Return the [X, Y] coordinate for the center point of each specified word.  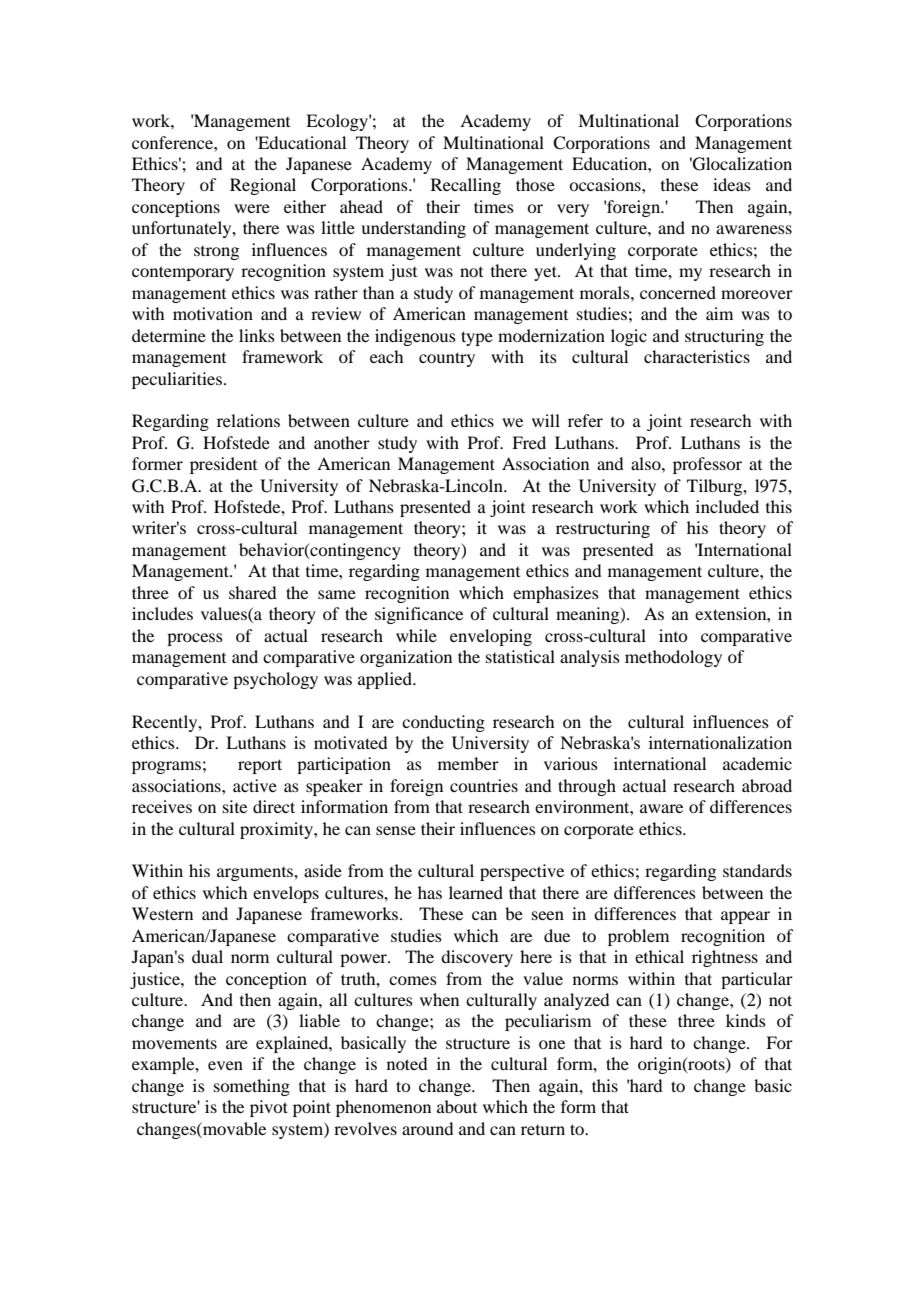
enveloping [491, 637]
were [252, 208]
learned [476, 892]
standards [757, 870]
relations [248, 420]
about [457, 1106]
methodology [673, 658]
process [195, 639]
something [252, 1087]
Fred [529, 442]
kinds [746, 1020]
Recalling [466, 186]
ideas [732, 184]
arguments [256, 874]
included [727, 506]
